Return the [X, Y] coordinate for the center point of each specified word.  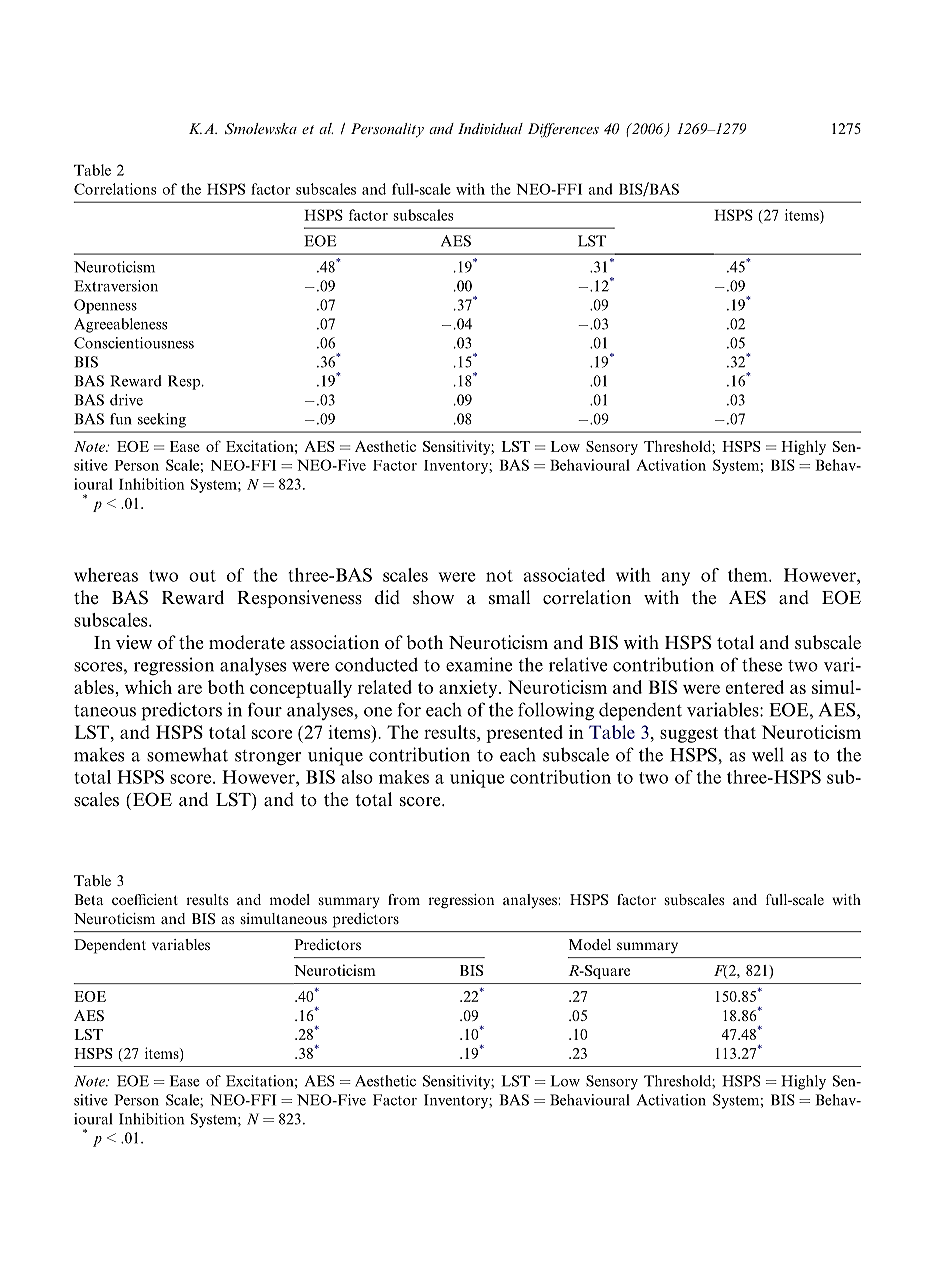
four [265, 709]
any [676, 579]
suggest [689, 735]
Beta [88, 899]
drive [126, 400]
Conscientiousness [134, 343]
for [409, 709]
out [202, 576]
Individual [490, 128]
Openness [105, 306]
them [749, 575]
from [404, 899]
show [433, 597]
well [767, 754]
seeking [162, 420]
